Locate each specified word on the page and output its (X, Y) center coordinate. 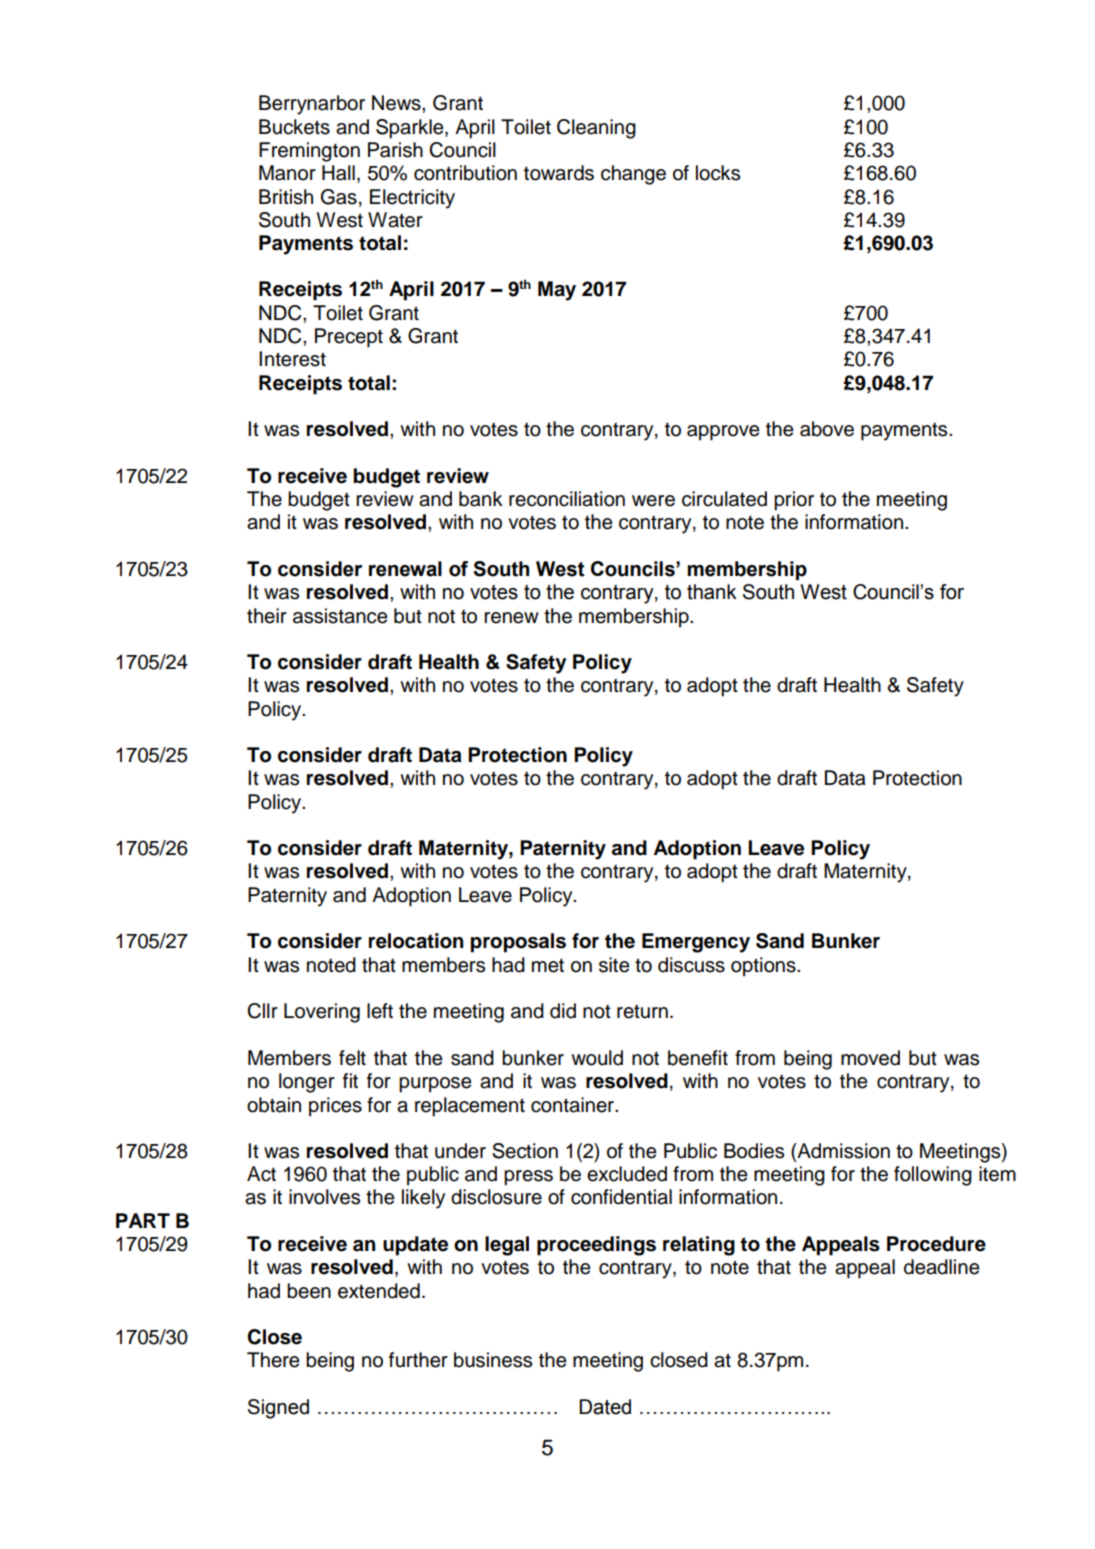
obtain (274, 1105)
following (933, 1176)
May (557, 291)
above (827, 429)
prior (794, 501)
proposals (518, 943)
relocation (416, 941)
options (764, 967)
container (573, 1105)
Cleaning (596, 129)
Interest (292, 359)
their (267, 616)
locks (718, 173)
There (273, 1360)
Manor (287, 173)
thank (712, 592)
